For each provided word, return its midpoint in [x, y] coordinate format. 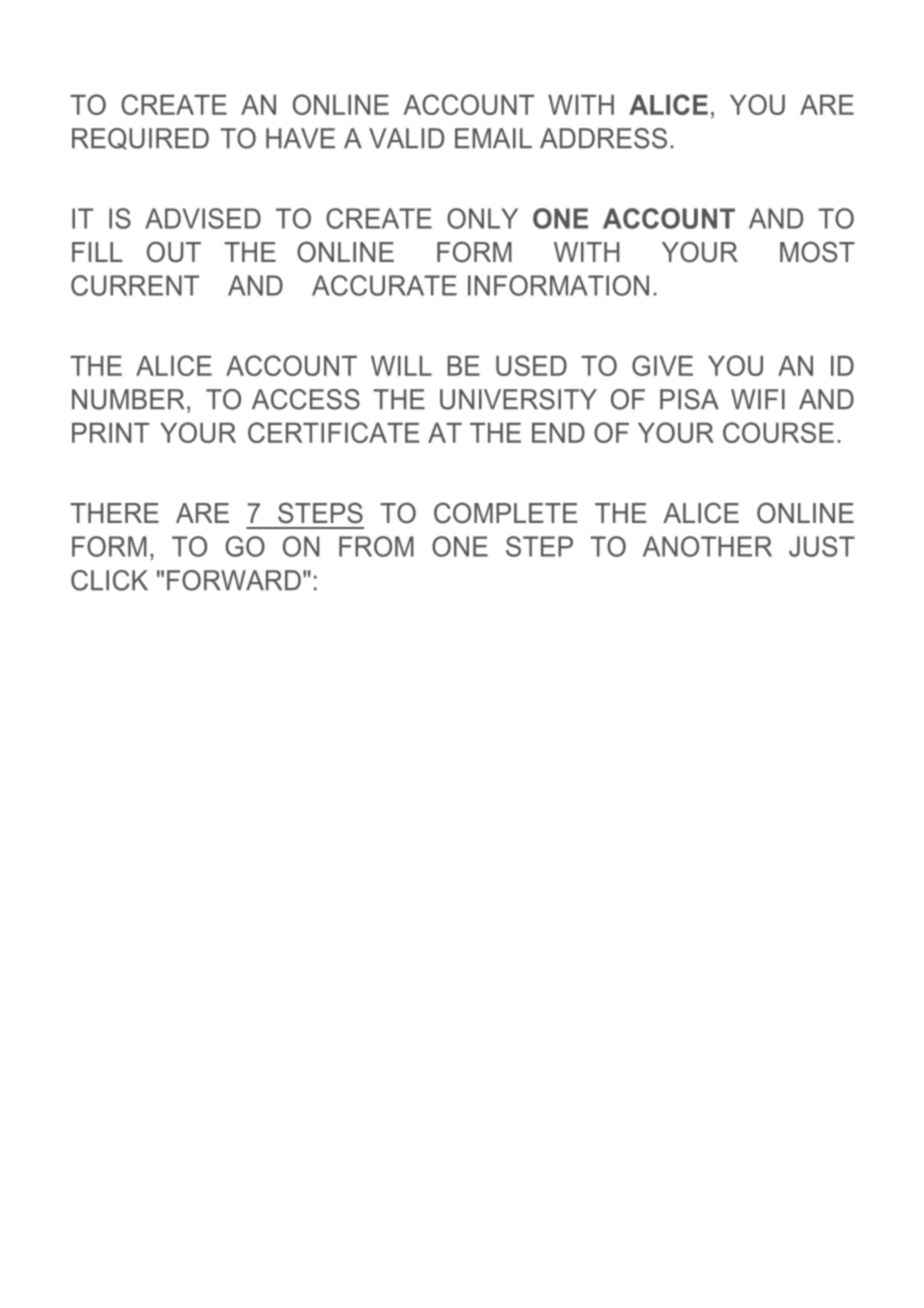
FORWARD [234, 580]
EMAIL [493, 138]
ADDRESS [603, 138]
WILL [401, 366]
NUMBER [128, 399]
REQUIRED [140, 139]
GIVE [662, 365]
